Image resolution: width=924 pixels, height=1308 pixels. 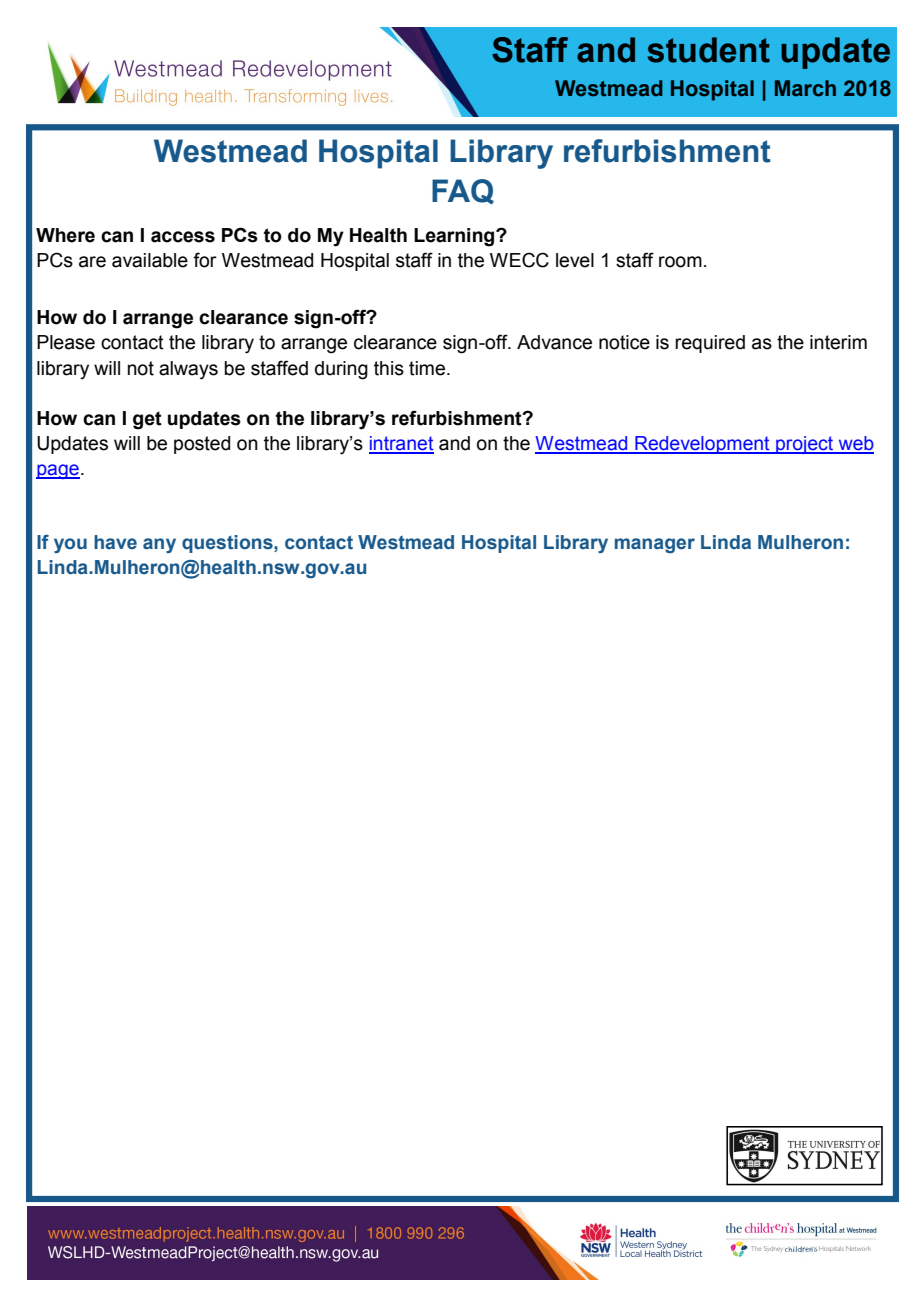 I want to click on FAQ, so click(x=463, y=191).
